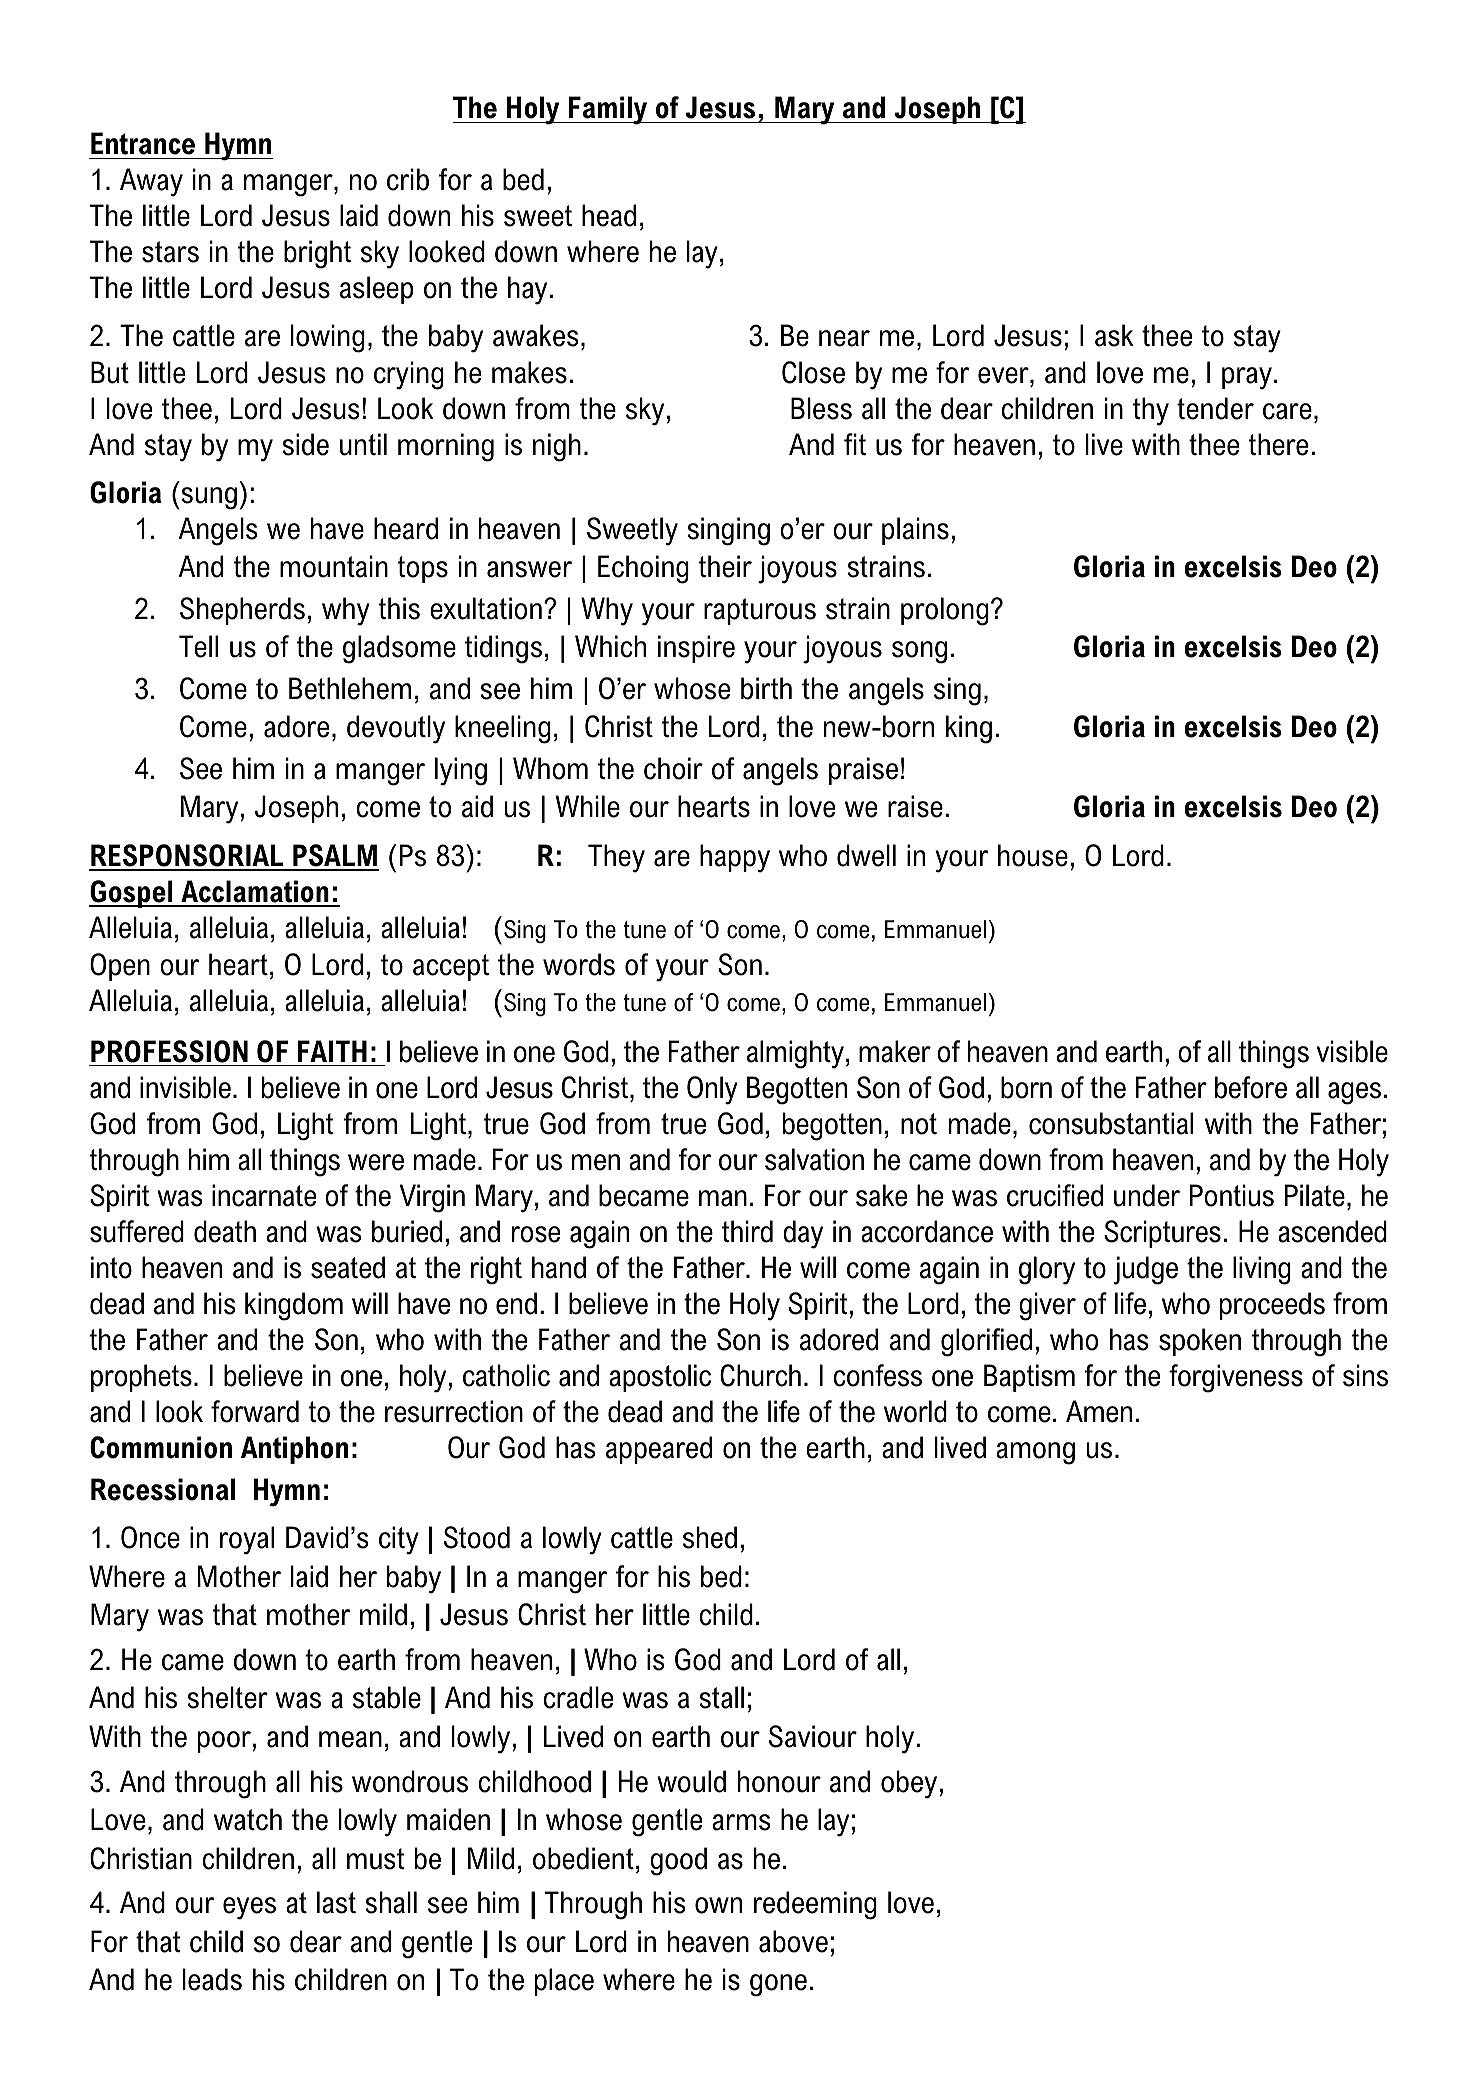 The width and height of the screenshot is (1478, 2091). I want to click on ask, so click(1114, 335).
